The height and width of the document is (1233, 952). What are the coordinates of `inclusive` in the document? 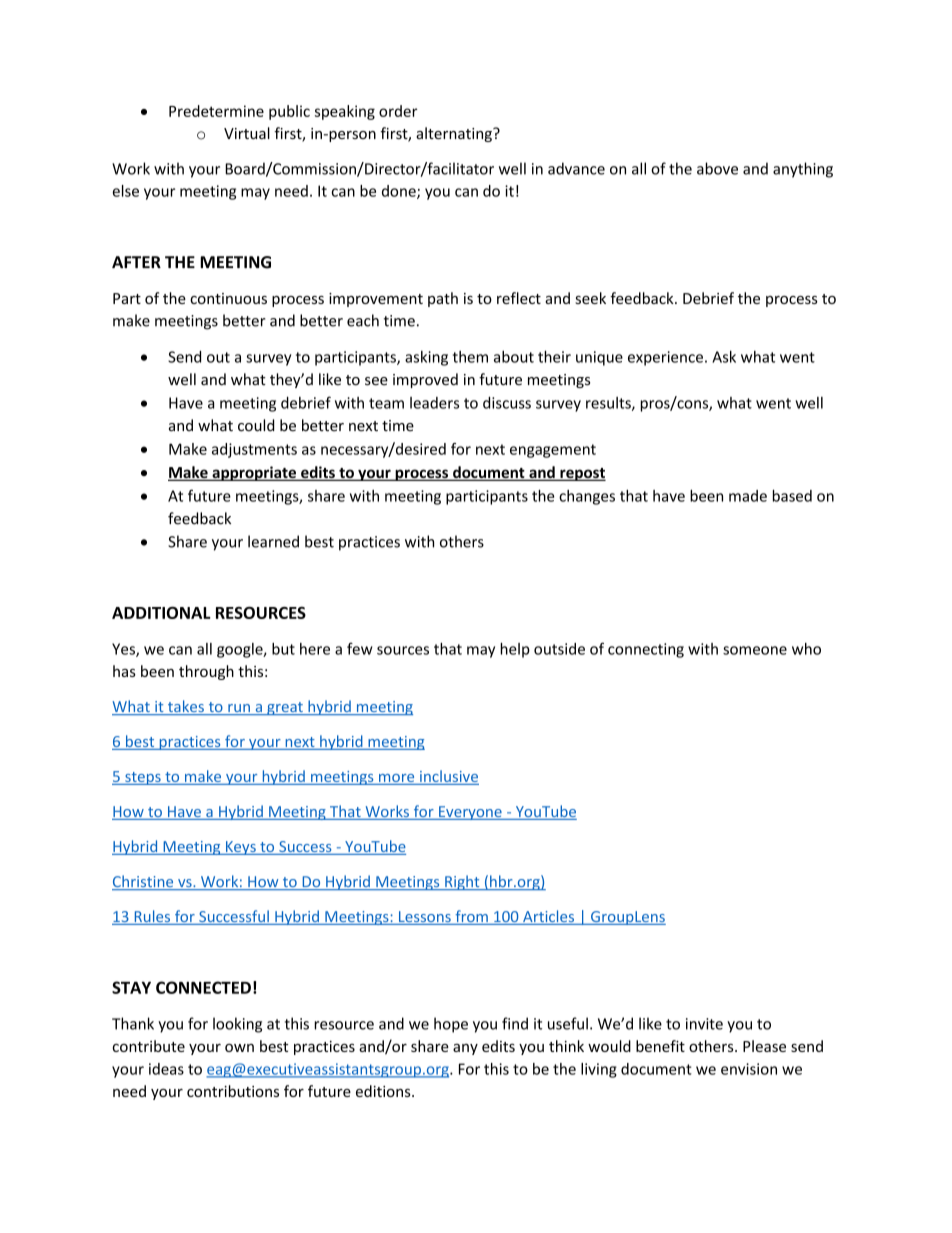 It's located at (448, 777).
